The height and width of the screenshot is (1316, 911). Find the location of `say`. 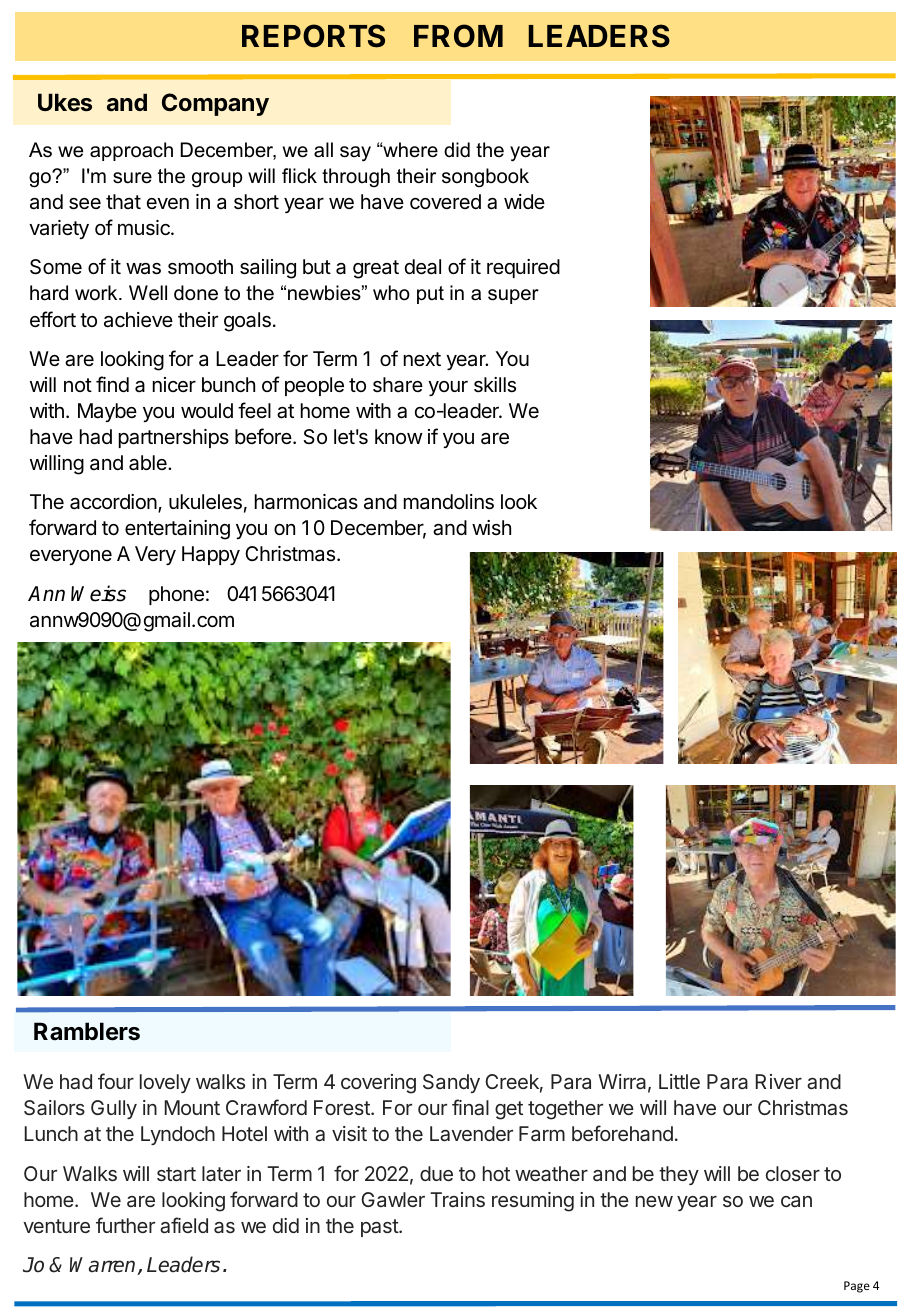

say is located at coordinates (355, 154).
